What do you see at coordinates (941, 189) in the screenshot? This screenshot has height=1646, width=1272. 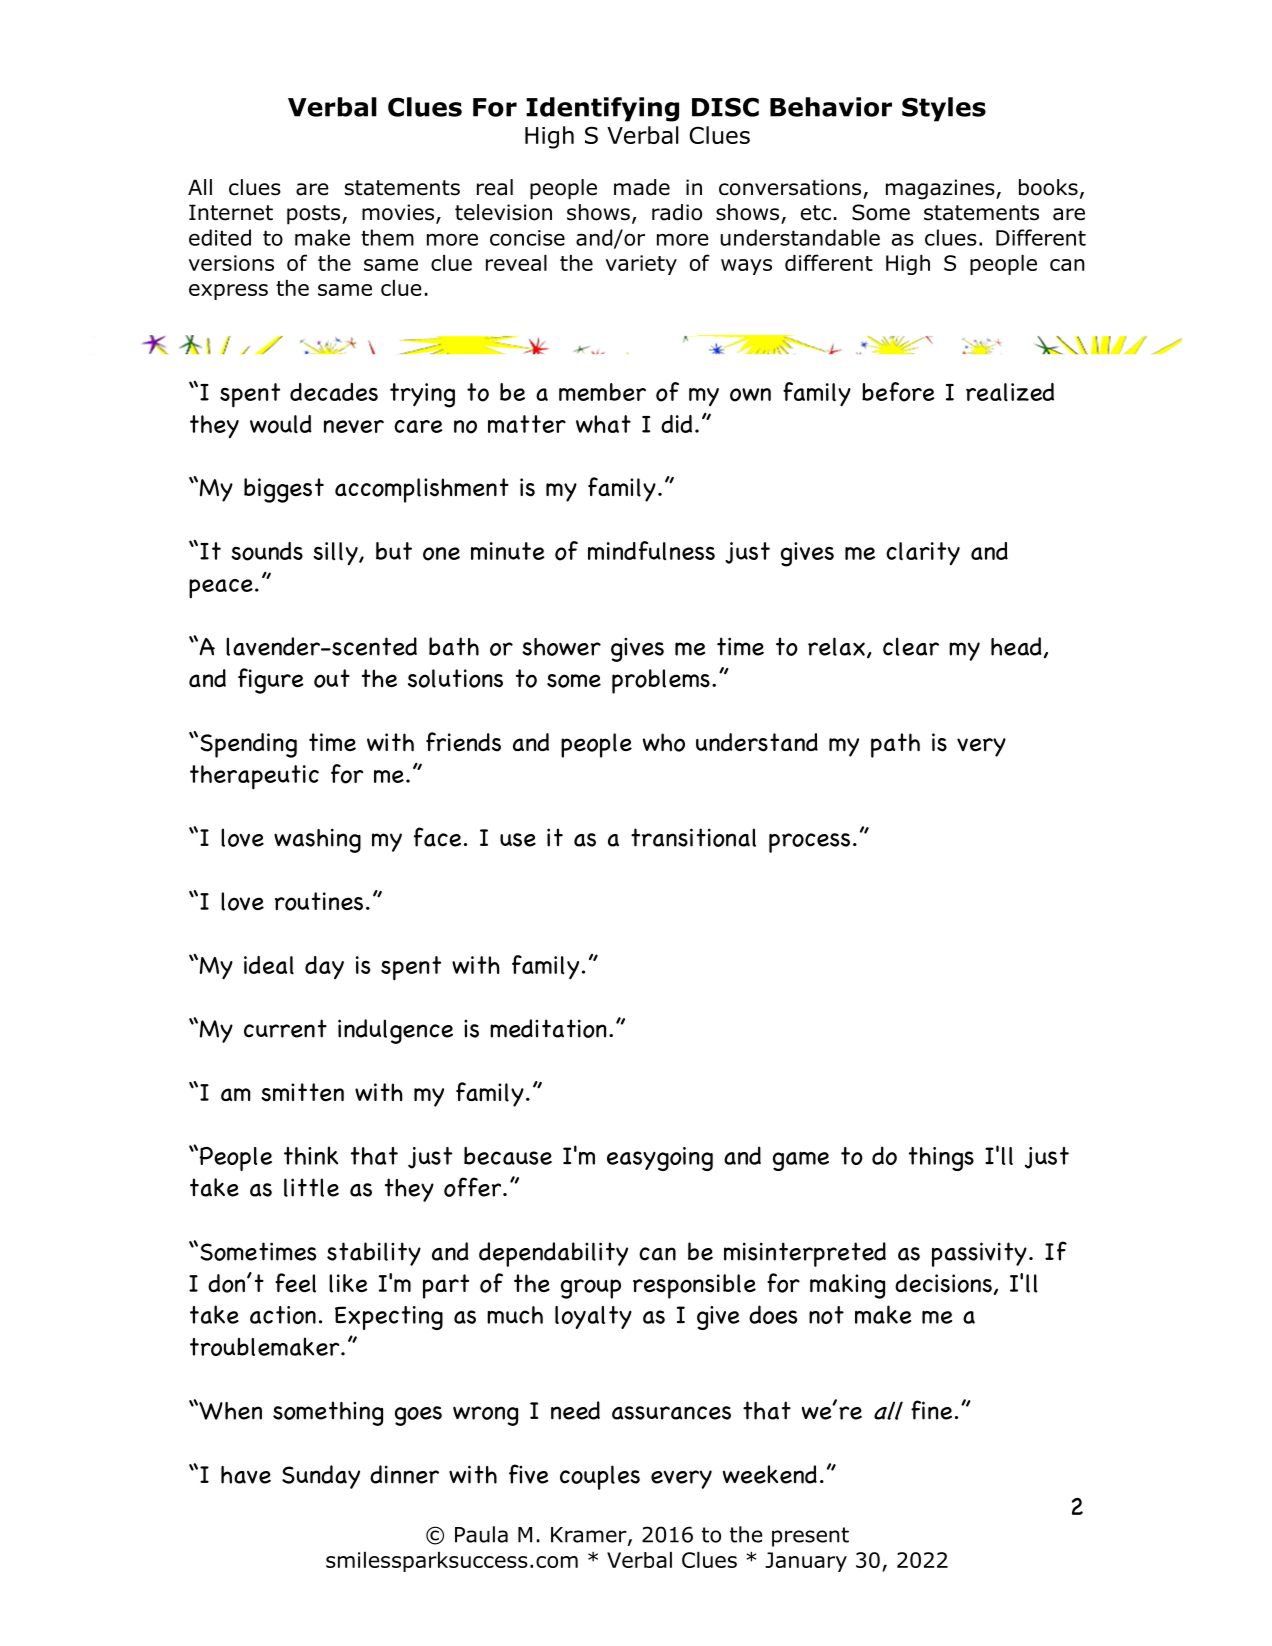 I see `magazines` at bounding box center [941, 189].
